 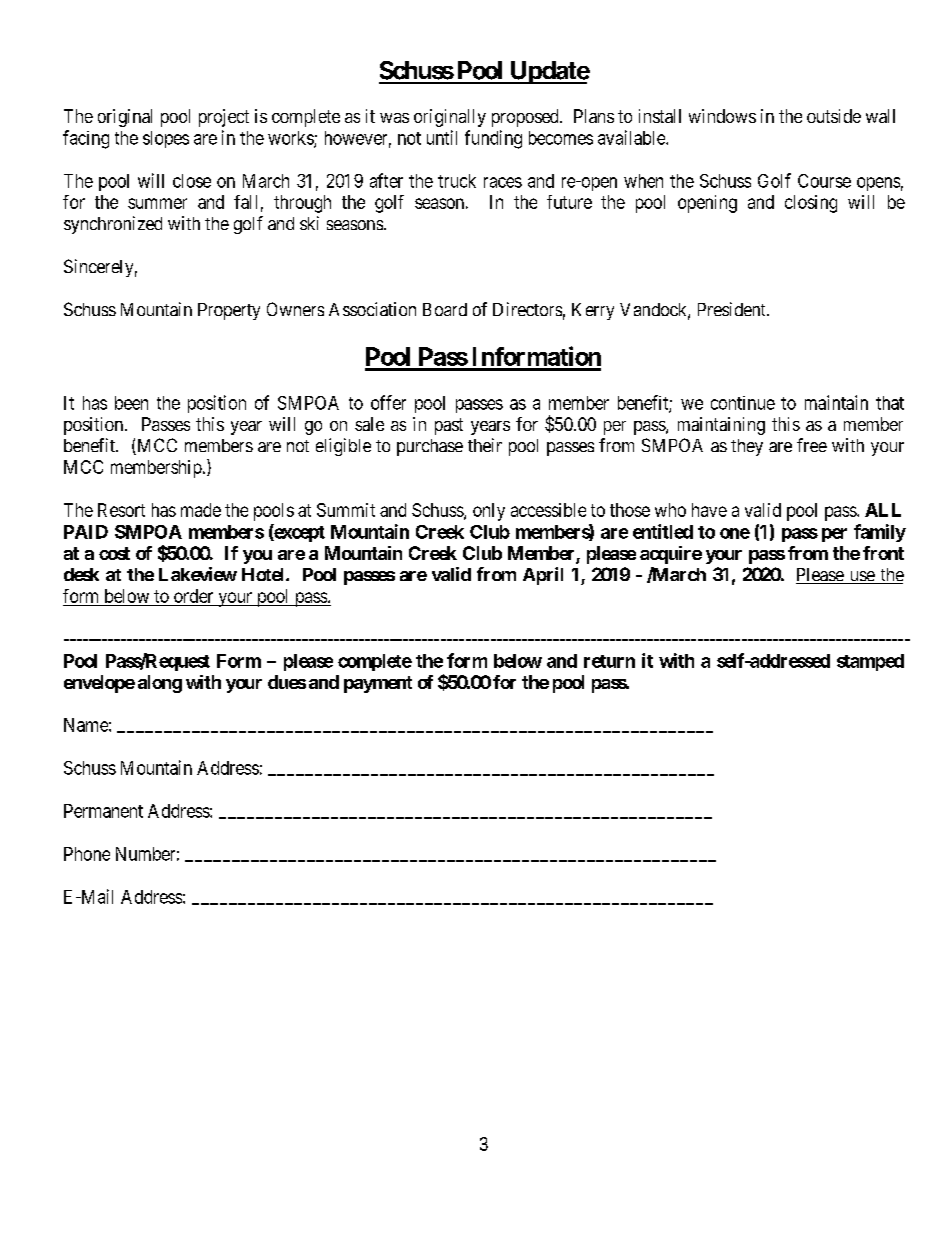 What do you see at coordinates (834, 116) in the screenshot?
I see `outside` at bounding box center [834, 116].
